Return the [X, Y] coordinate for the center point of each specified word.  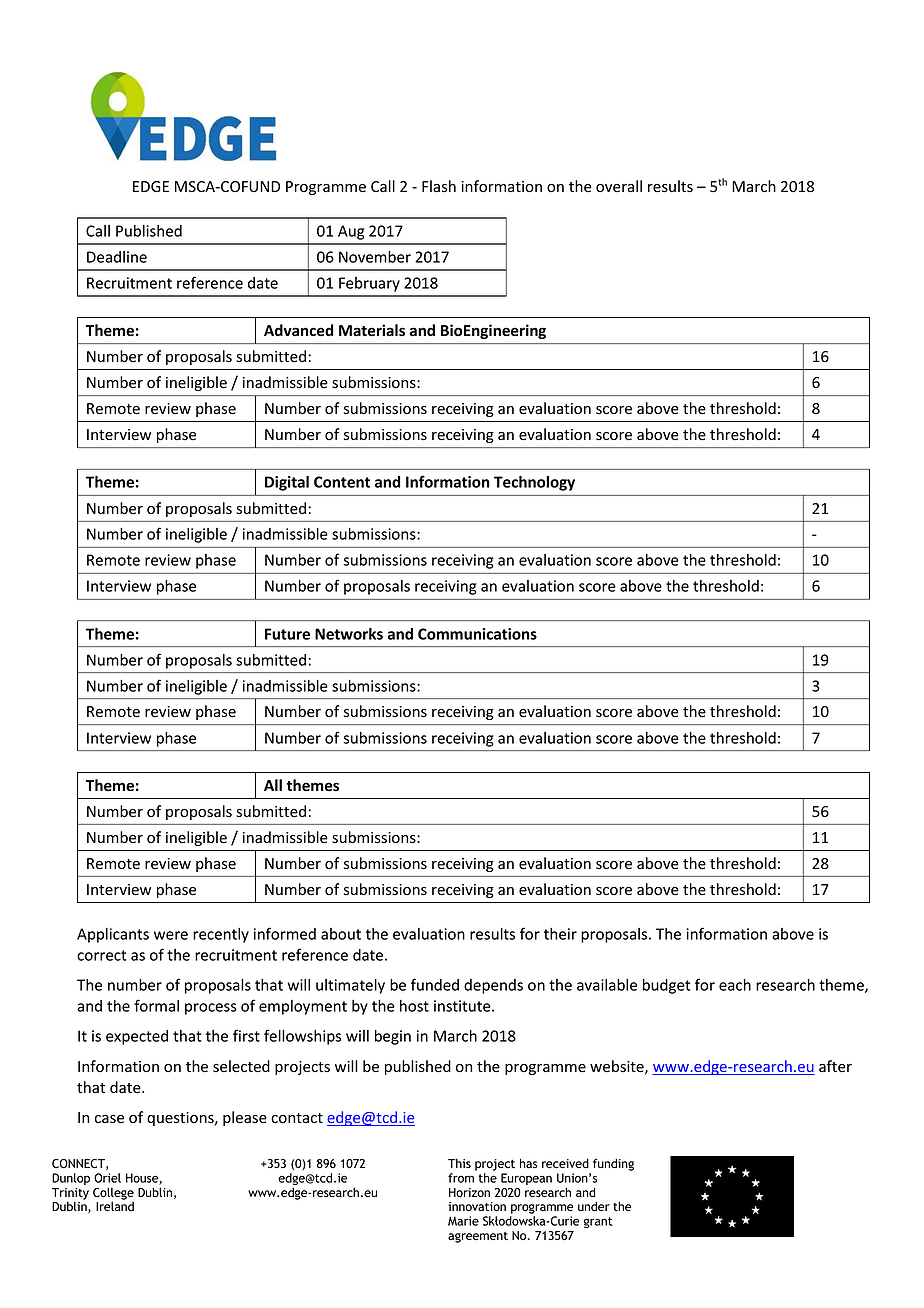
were [171, 935]
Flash [439, 186]
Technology [534, 483]
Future [287, 634]
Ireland [115, 1206]
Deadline [117, 257]
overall [619, 186]
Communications [477, 634]
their [560, 934]
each [735, 985]
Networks [349, 634]
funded [435, 984]
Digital [287, 483]
